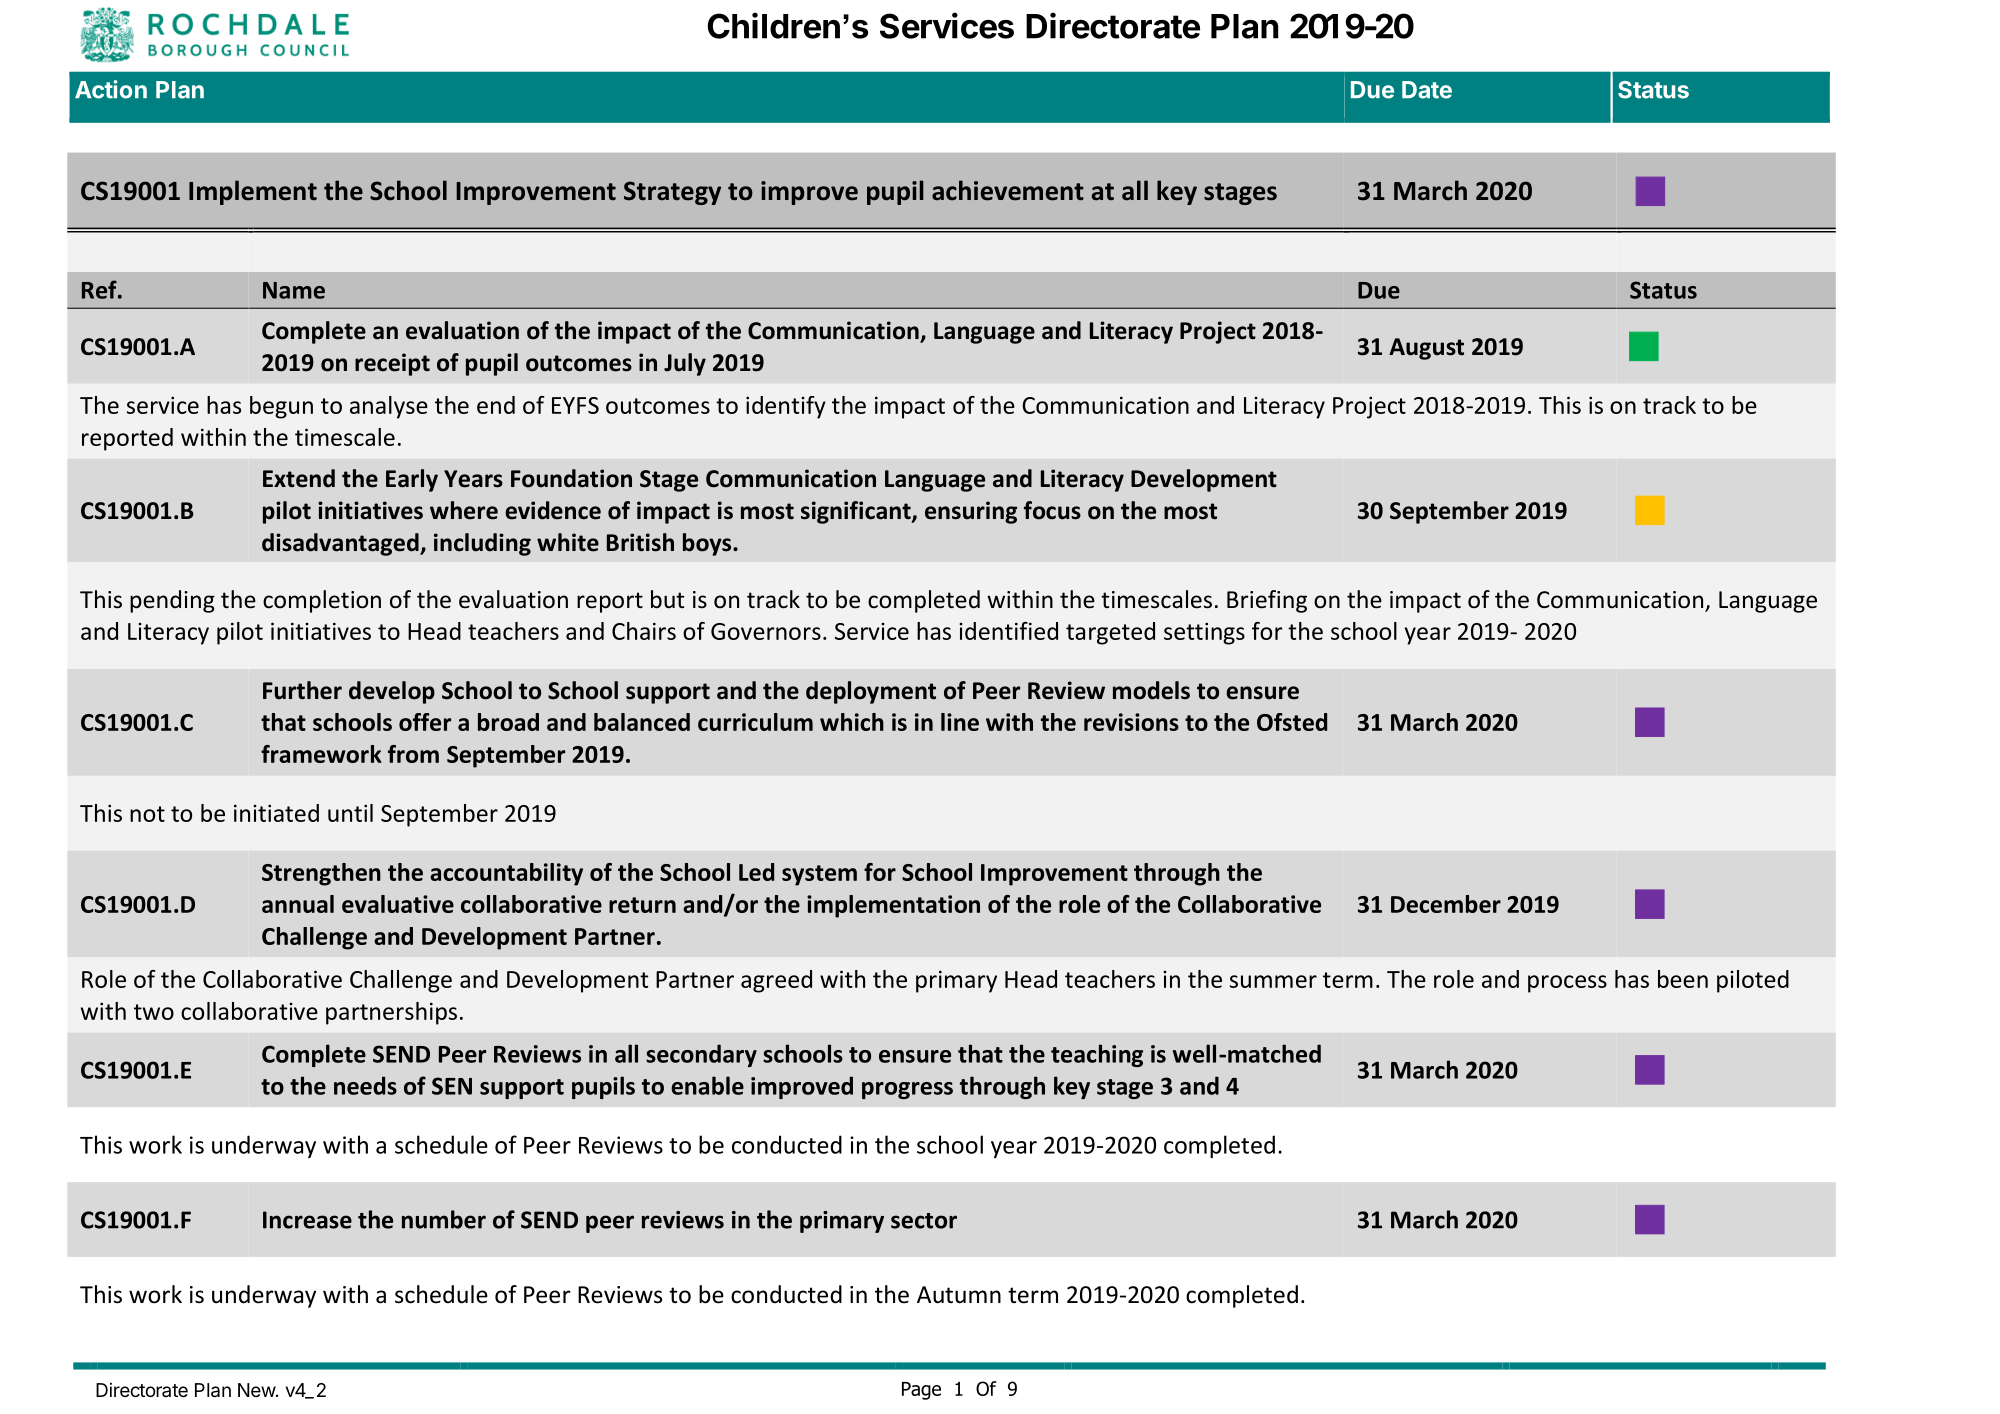 Image resolution: width=2000 pixels, height=1414 pixels. I want to click on disadvantaged, so click(341, 544).
